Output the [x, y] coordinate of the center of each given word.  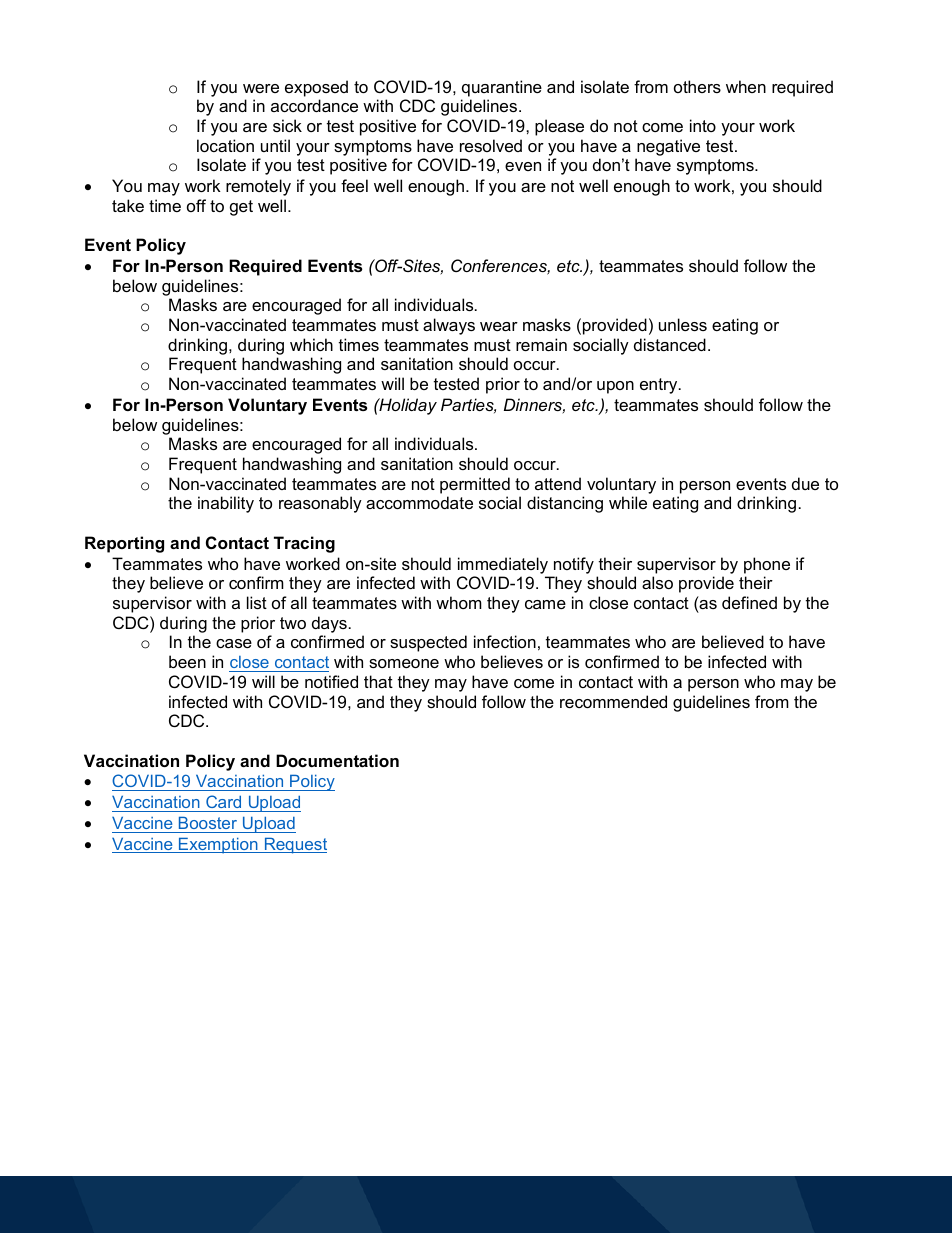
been [187, 661]
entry [660, 386]
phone [767, 565]
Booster [208, 824]
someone [404, 663]
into [703, 125]
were [261, 88]
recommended [613, 701]
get [241, 208]
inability [226, 504]
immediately [503, 565]
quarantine [502, 88]
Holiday [407, 406]
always [449, 326]
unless [683, 324]
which [311, 344]
